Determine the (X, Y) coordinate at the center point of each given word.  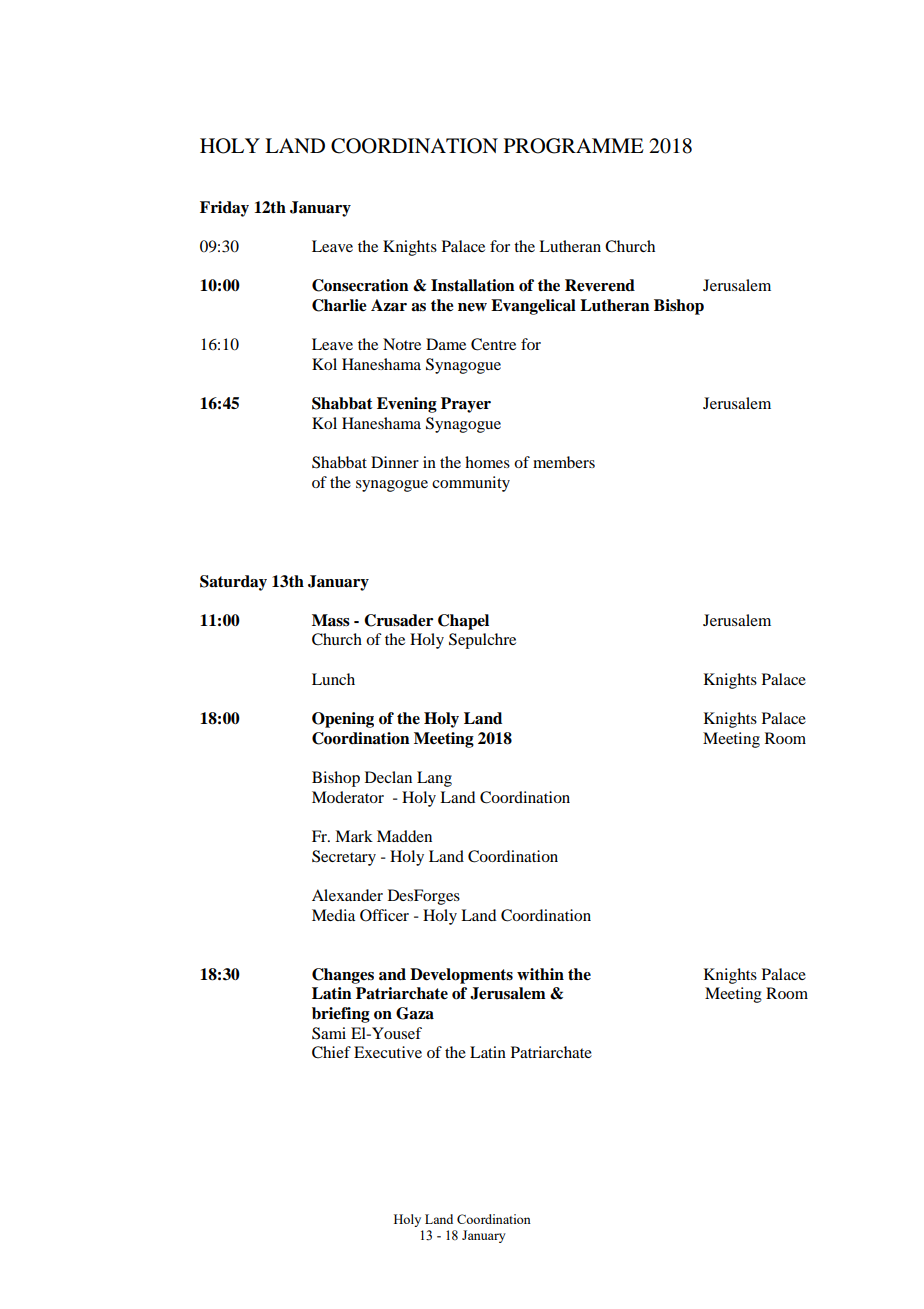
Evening (407, 405)
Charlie (339, 305)
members (564, 462)
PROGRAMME (574, 146)
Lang (434, 779)
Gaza (415, 1013)
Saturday (233, 583)
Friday (224, 209)
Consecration (360, 285)
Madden (404, 836)
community (471, 484)
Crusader (398, 620)
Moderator (348, 797)
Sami (329, 1033)
